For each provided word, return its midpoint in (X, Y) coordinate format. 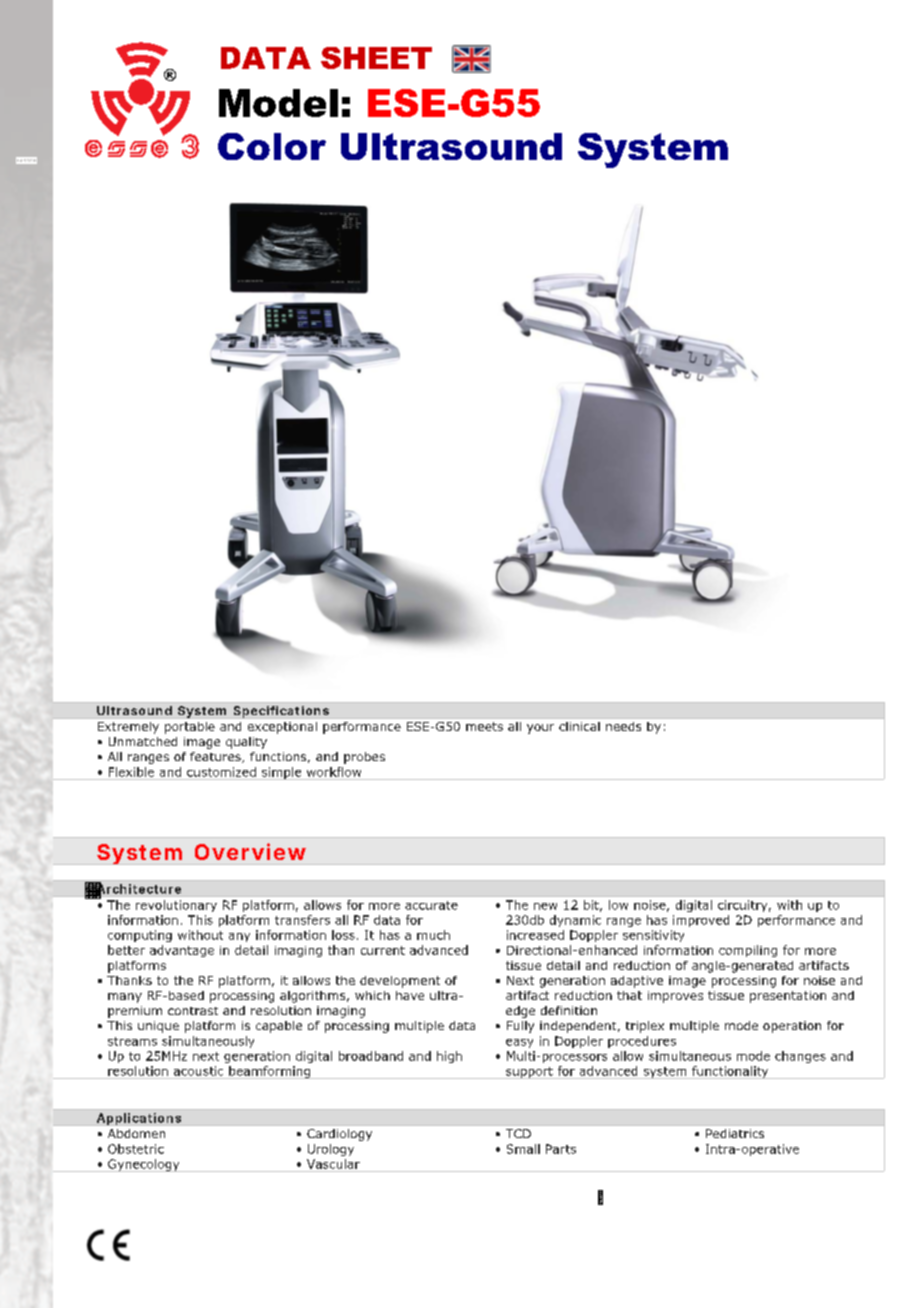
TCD (518, 1133)
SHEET (376, 58)
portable (190, 728)
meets (484, 726)
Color (272, 146)
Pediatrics (735, 1133)
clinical (579, 726)
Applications (139, 1119)
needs (623, 726)
